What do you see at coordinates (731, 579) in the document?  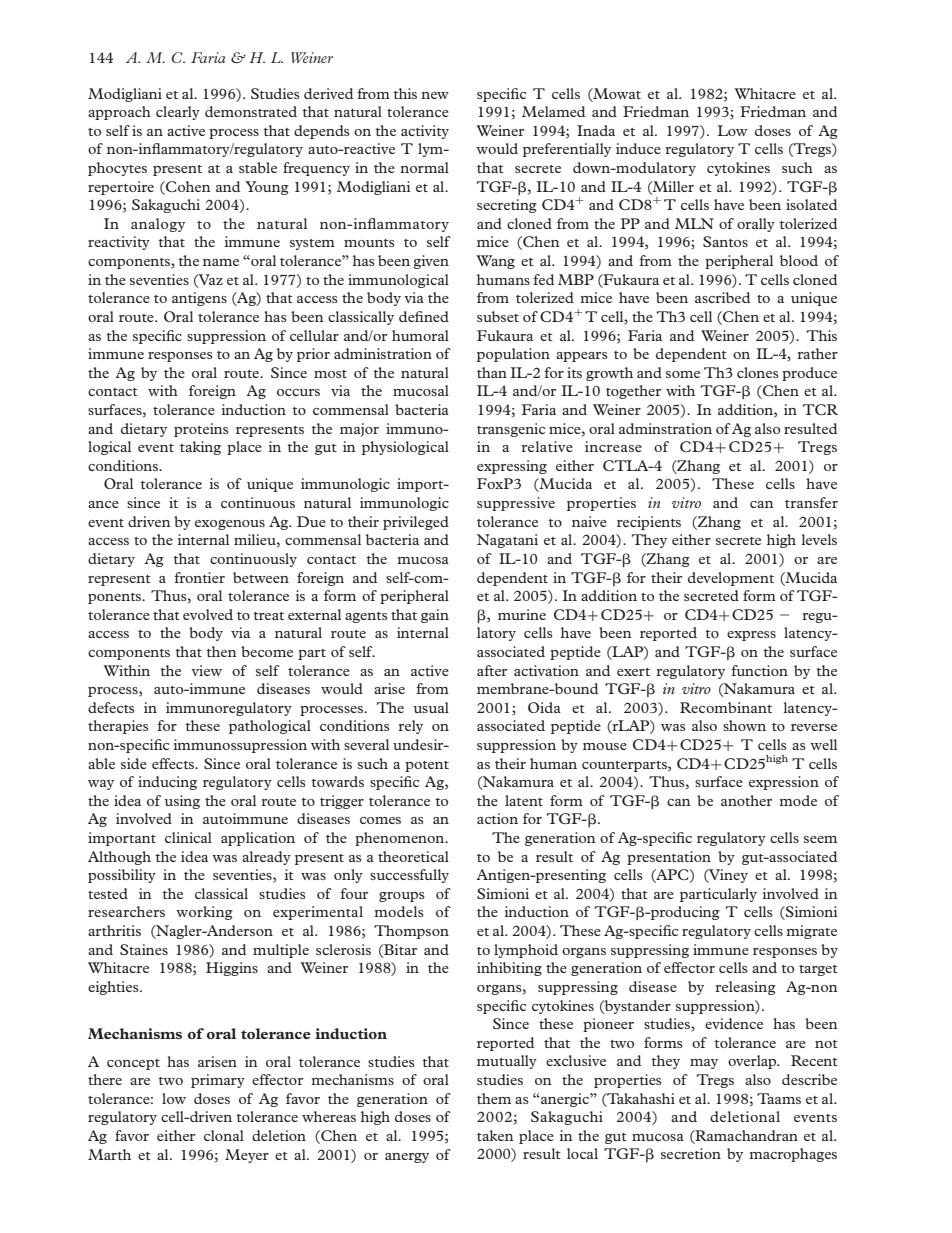 I see `development` at bounding box center [731, 579].
